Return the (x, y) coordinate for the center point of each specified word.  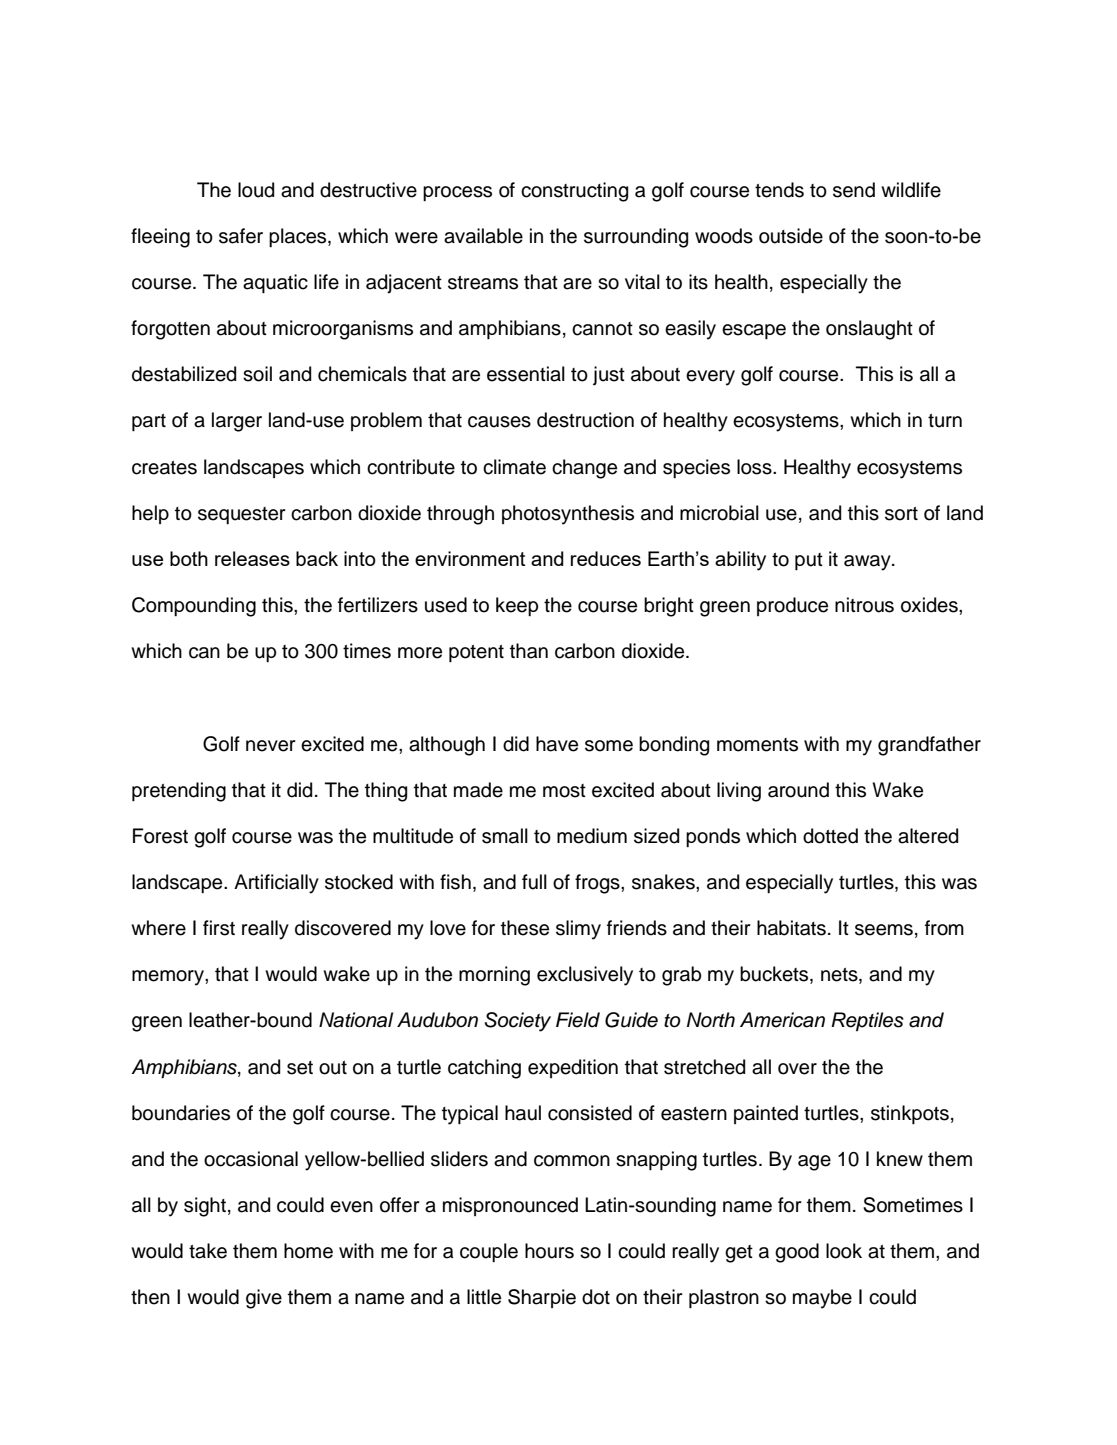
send (854, 190)
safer (241, 236)
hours (549, 1251)
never (271, 746)
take (208, 1251)
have (557, 744)
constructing (574, 192)
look (844, 1251)
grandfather (929, 746)
